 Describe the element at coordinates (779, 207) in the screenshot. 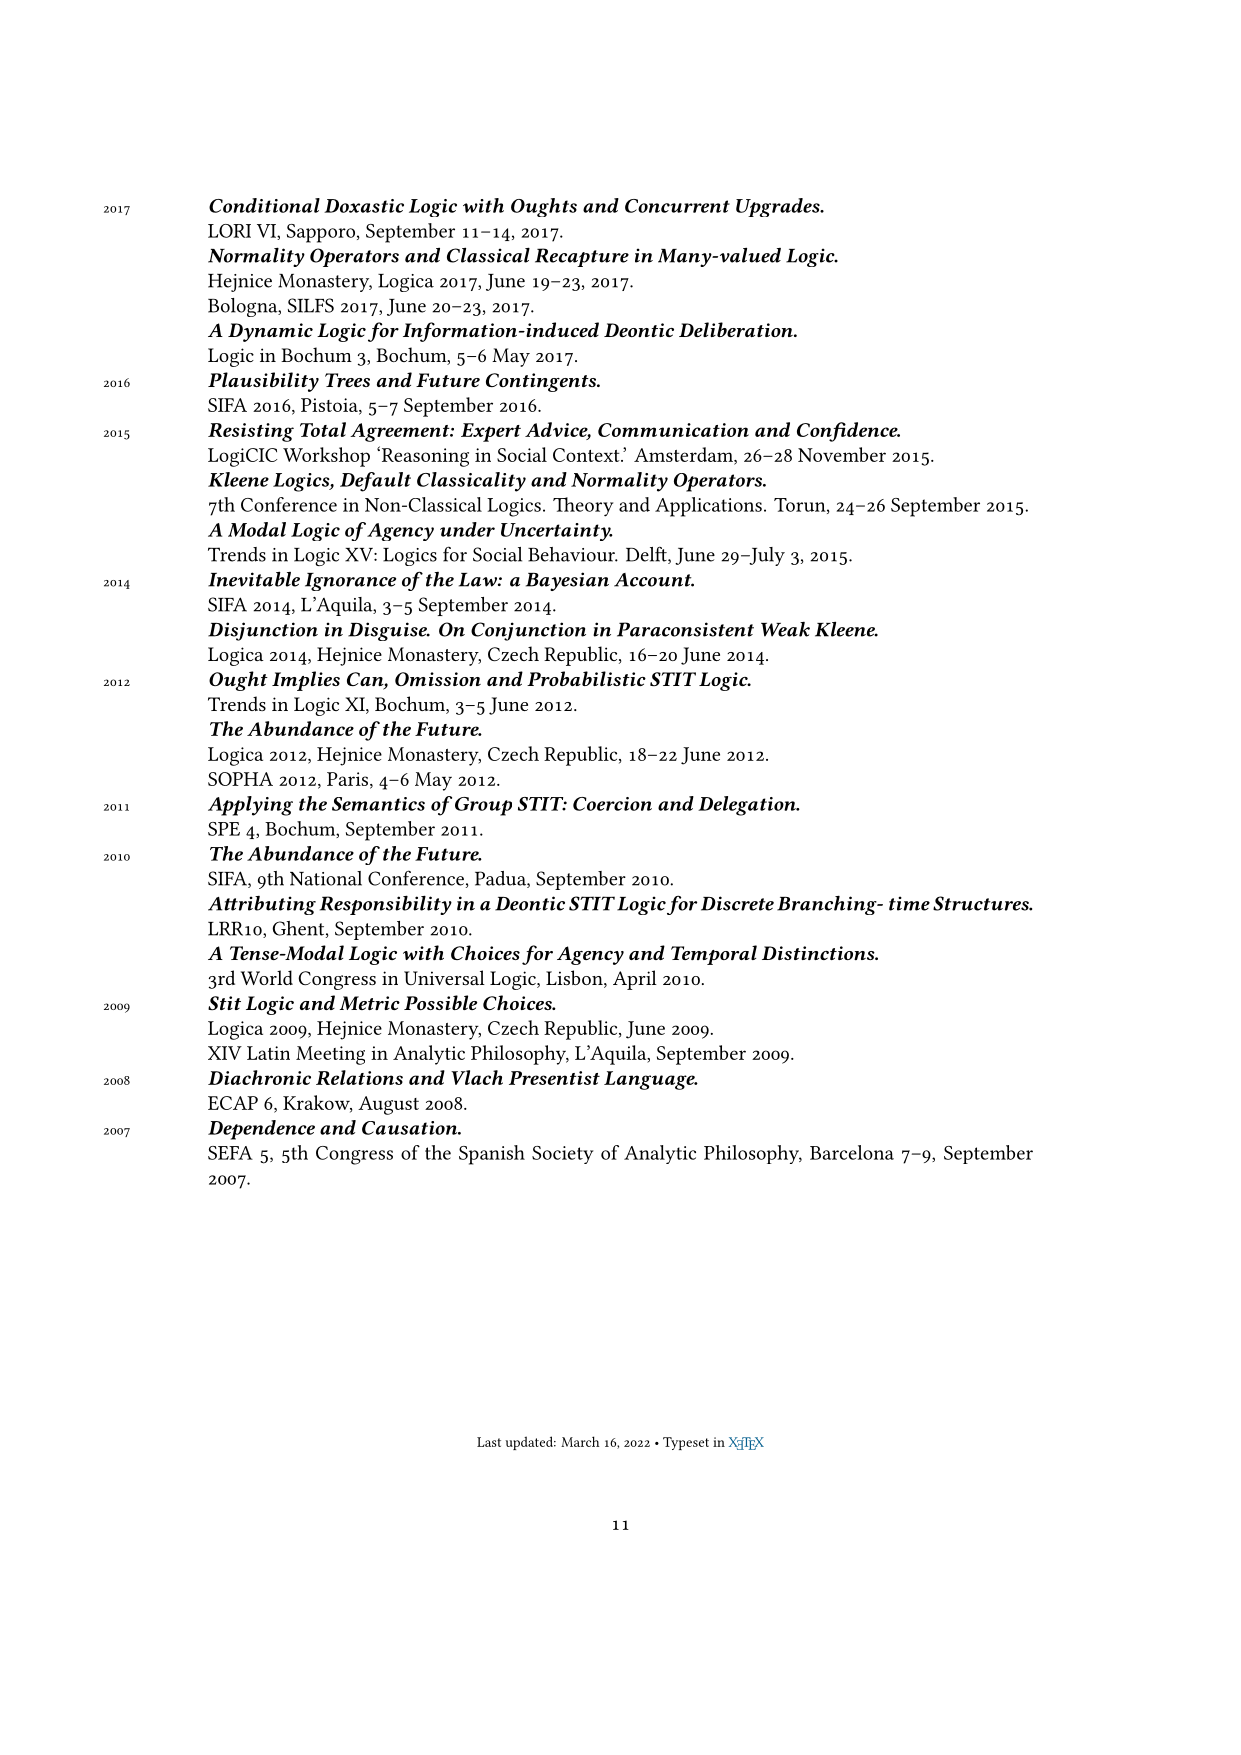

I see `Upgrades` at that location.
